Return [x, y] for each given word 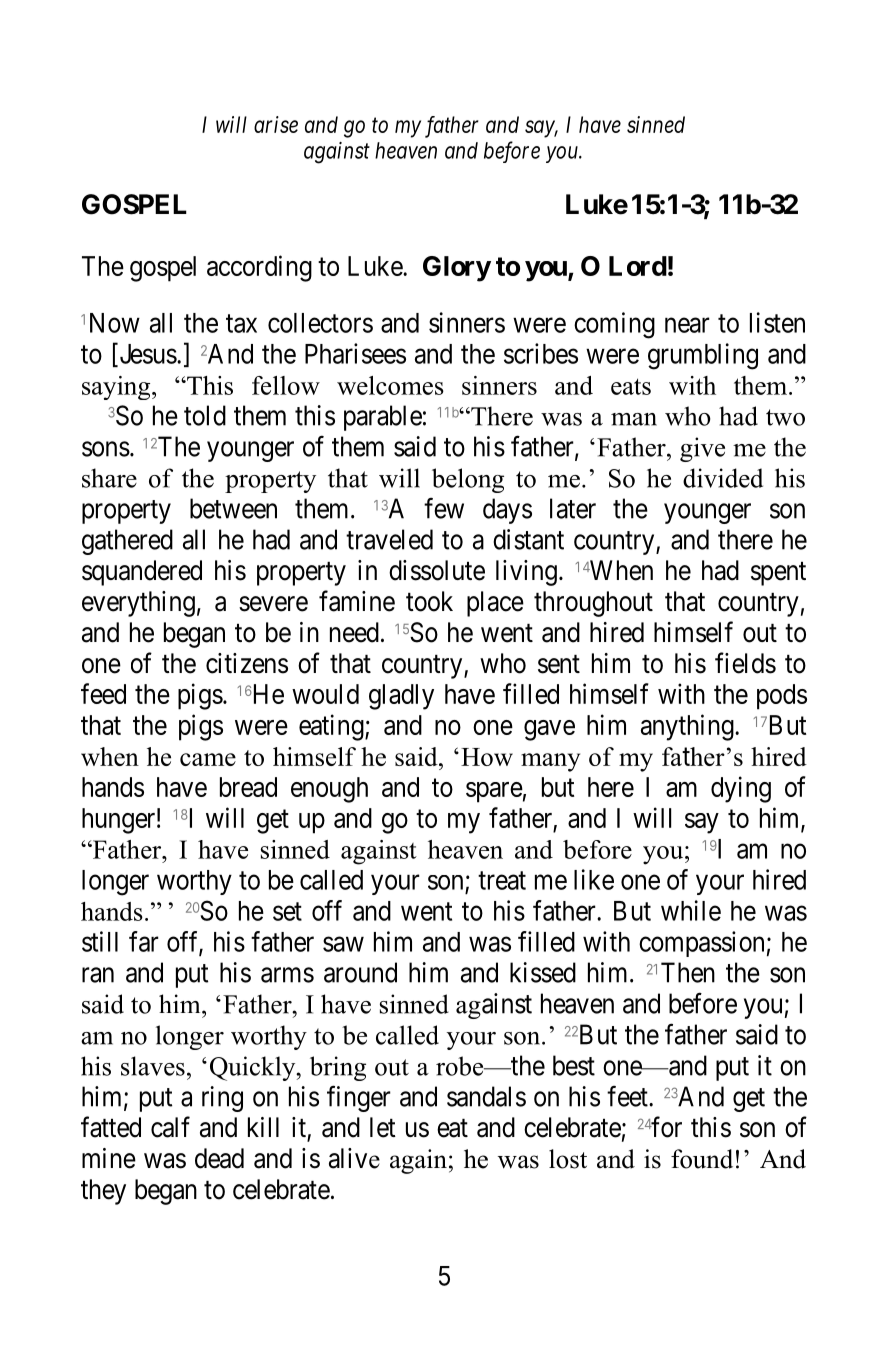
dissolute [437, 570]
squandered [142, 573]
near [687, 325]
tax [241, 324]
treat [502, 880]
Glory [457, 269]
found [702, 1159]
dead [219, 1158]
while [691, 910]
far [144, 941]
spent [778, 574]
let [383, 1127]
